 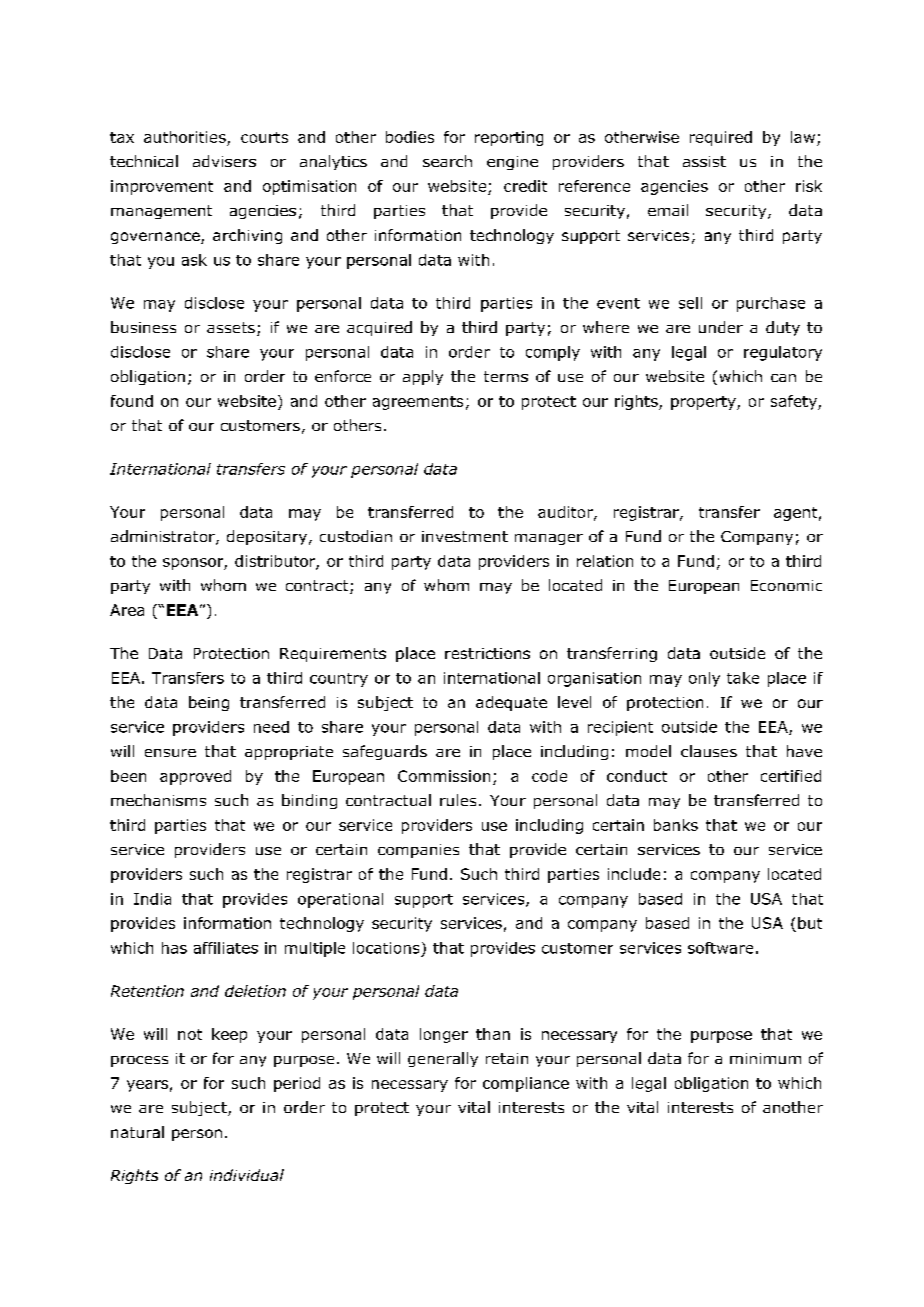 What do you see at coordinates (224, 161) in the page?
I see `advisers` at bounding box center [224, 161].
